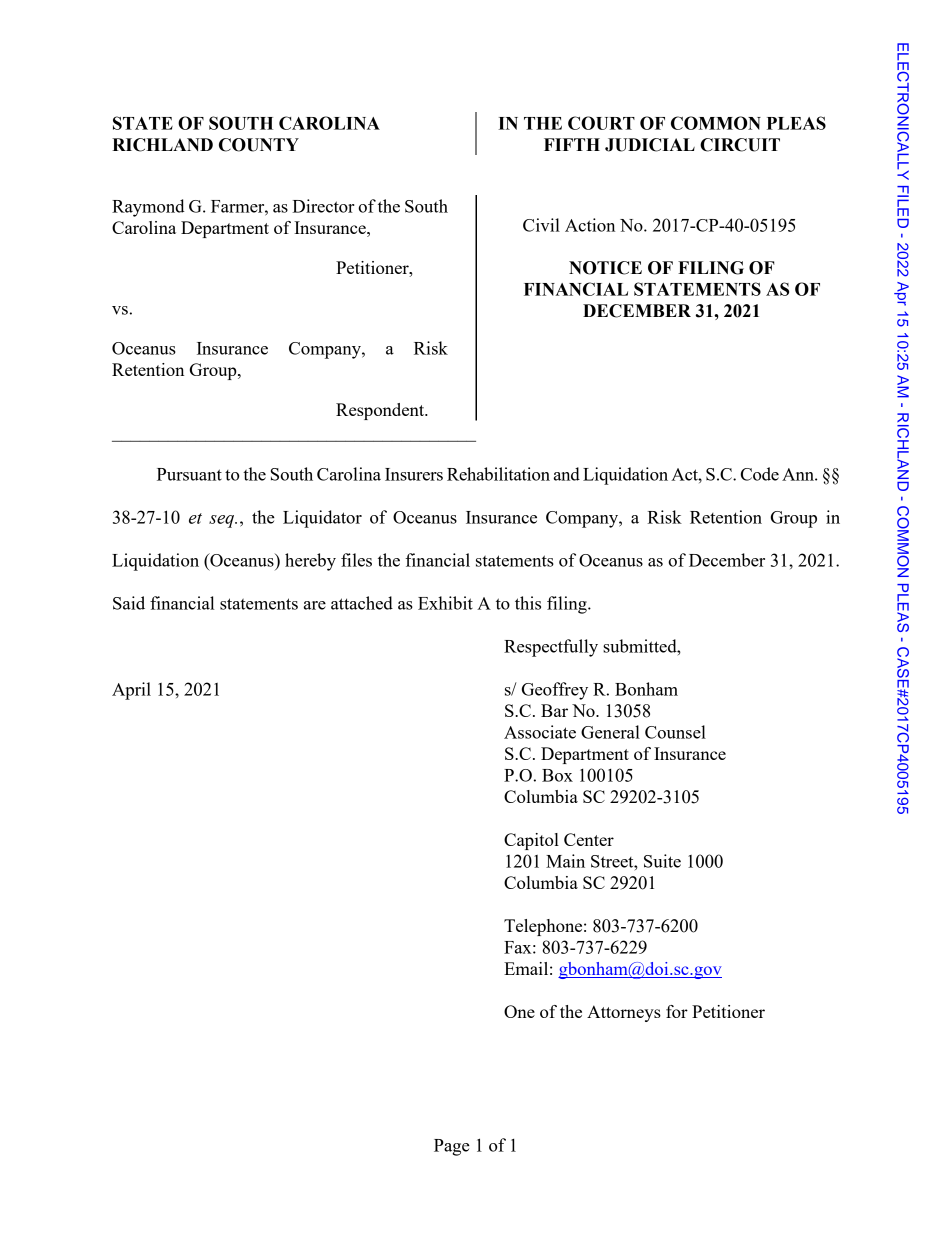 This screenshot has width=952, height=1233. What do you see at coordinates (572, 144) in the screenshot?
I see `FIFTH` at bounding box center [572, 144].
